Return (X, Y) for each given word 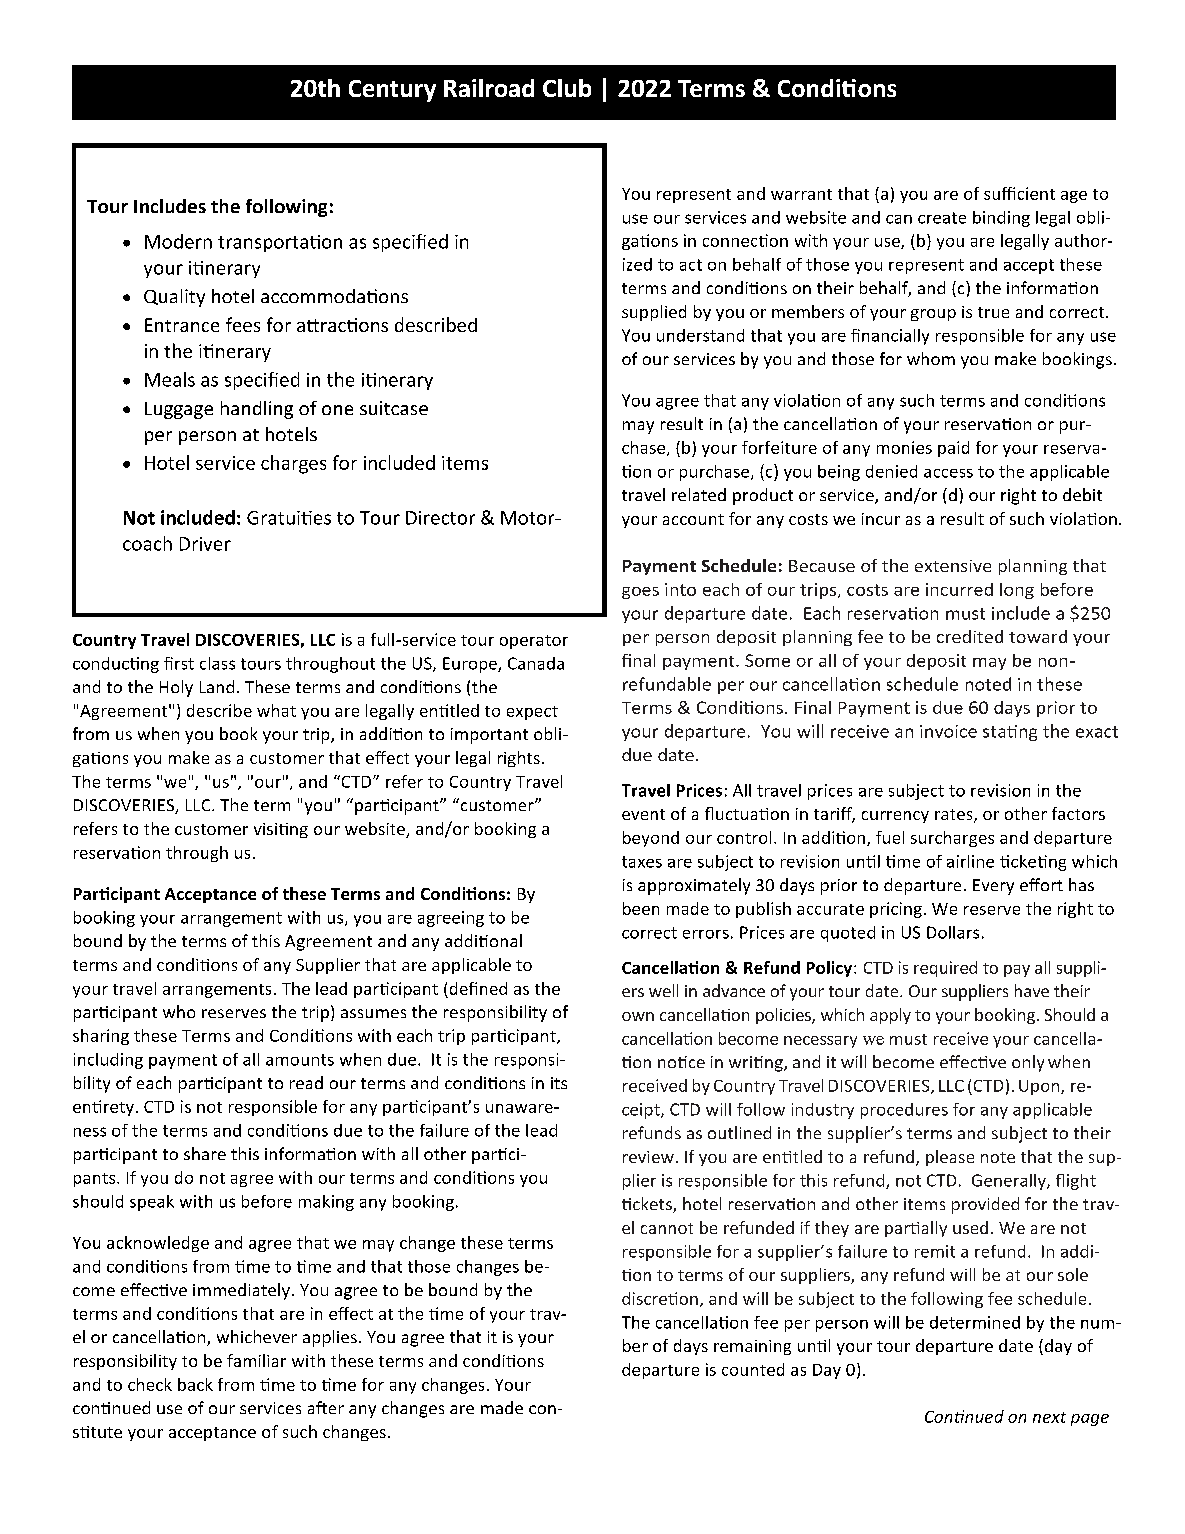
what (276, 710)
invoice (948, 731)
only (1028, 1063)
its (559, 1083)
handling (257, 410)
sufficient (1019, 193)
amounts (300, 1060)
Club (567, 88)
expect (532, 713)
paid (953, 449)
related (699, 494)
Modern (178, 241)
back (195, 1384)
